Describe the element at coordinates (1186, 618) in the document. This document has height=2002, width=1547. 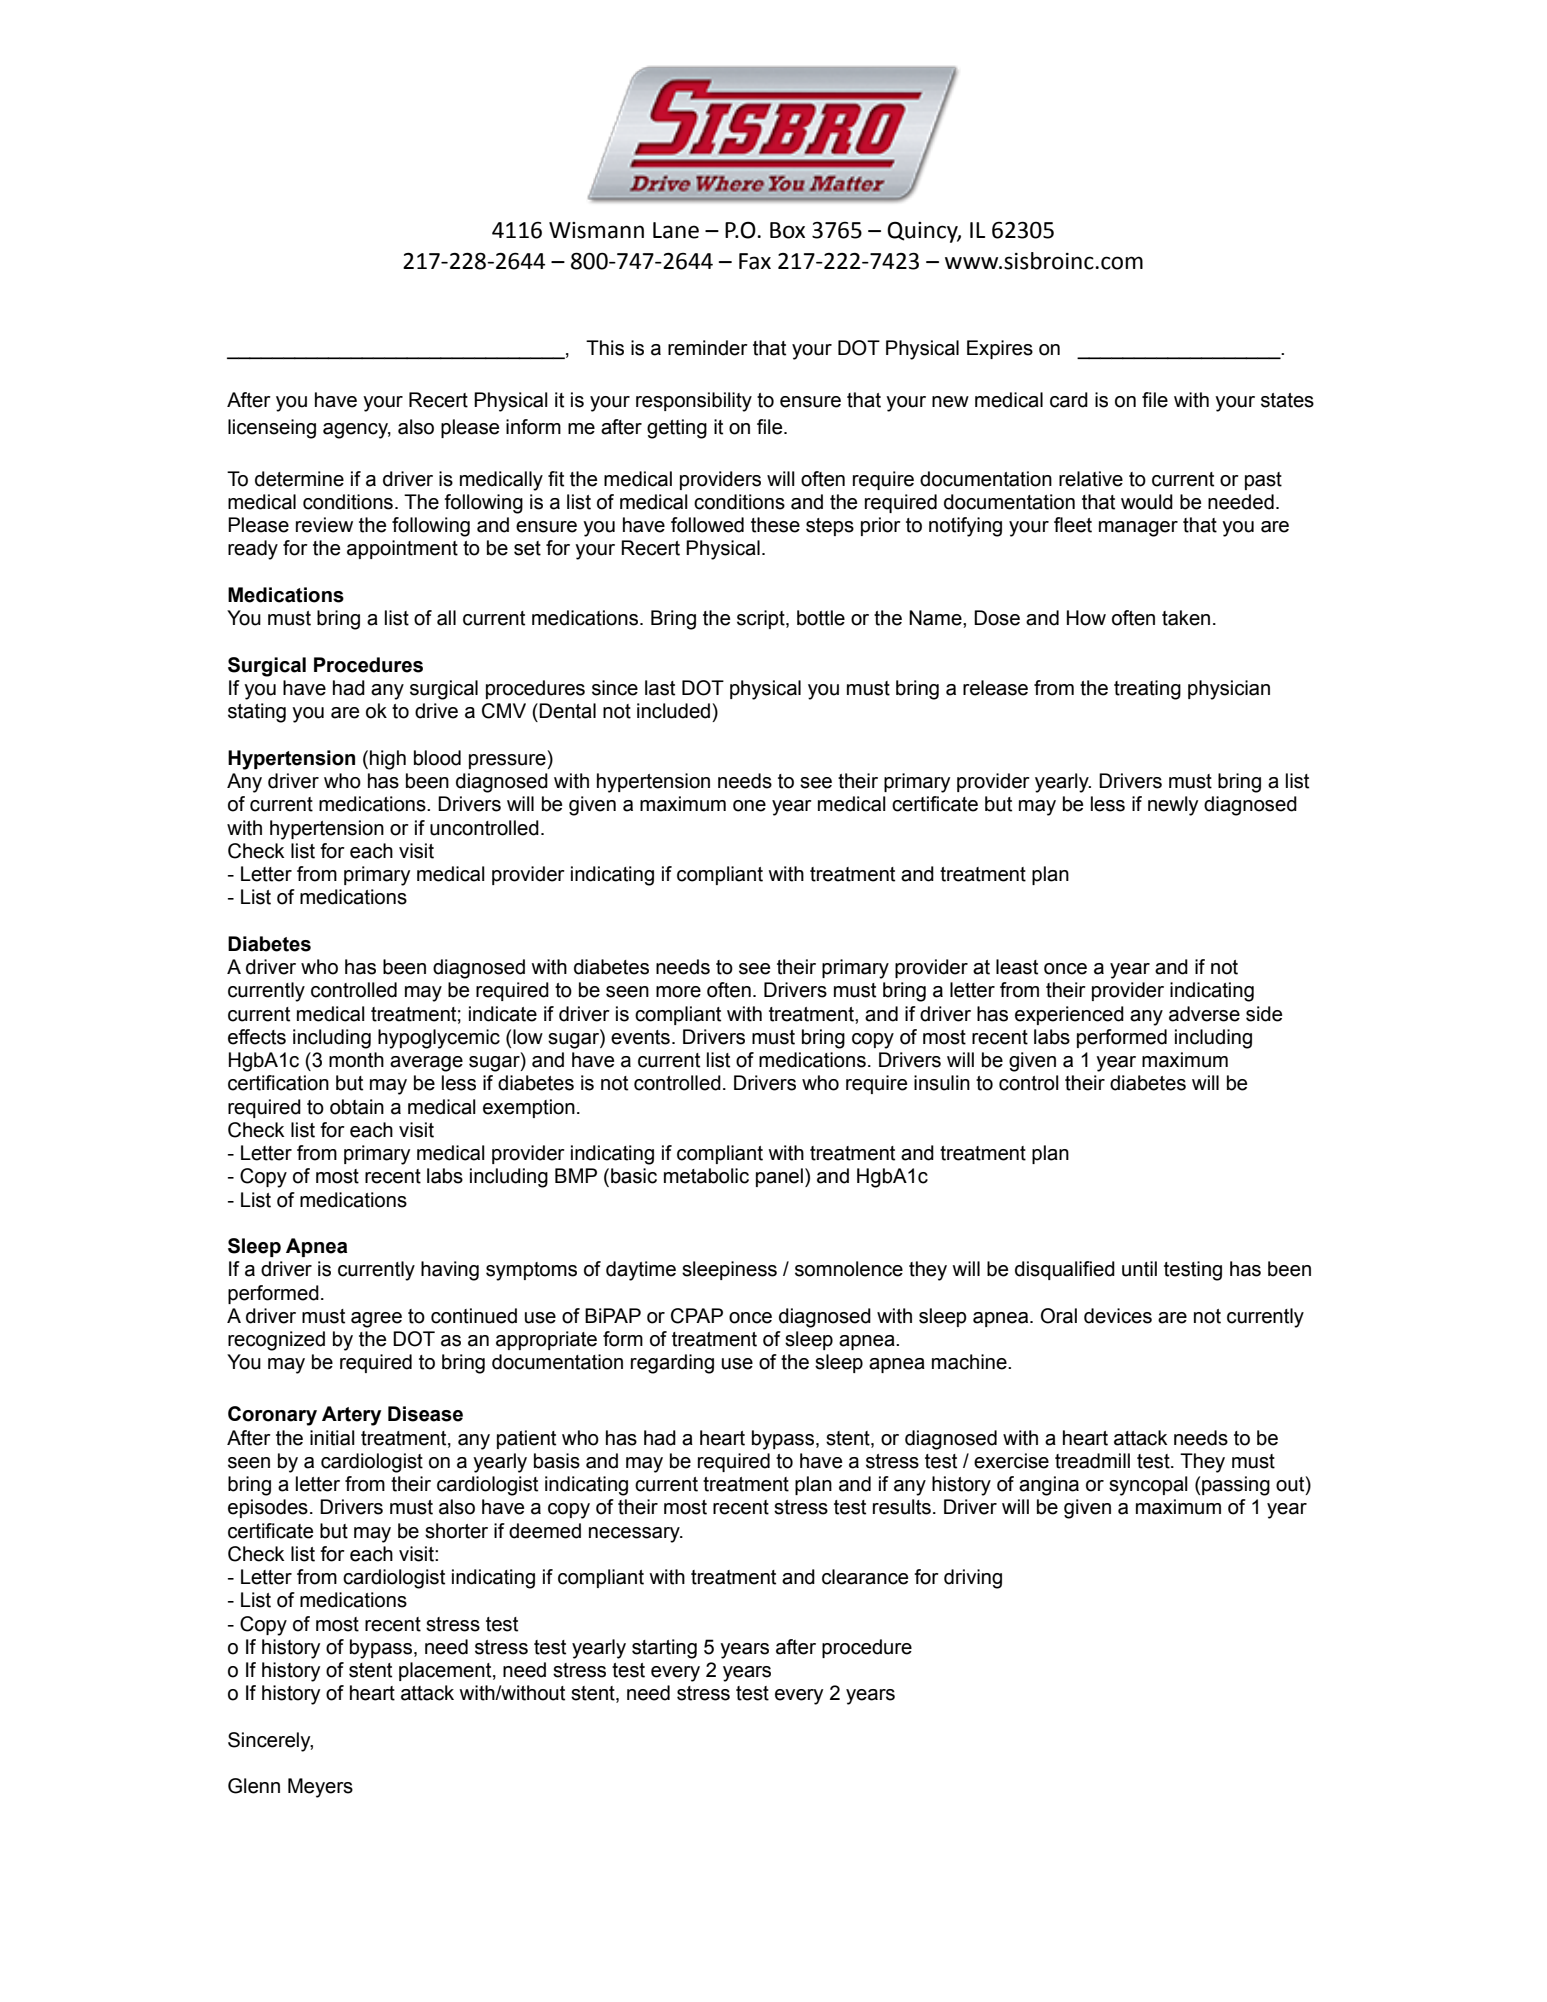
I see `taken` at that location.
